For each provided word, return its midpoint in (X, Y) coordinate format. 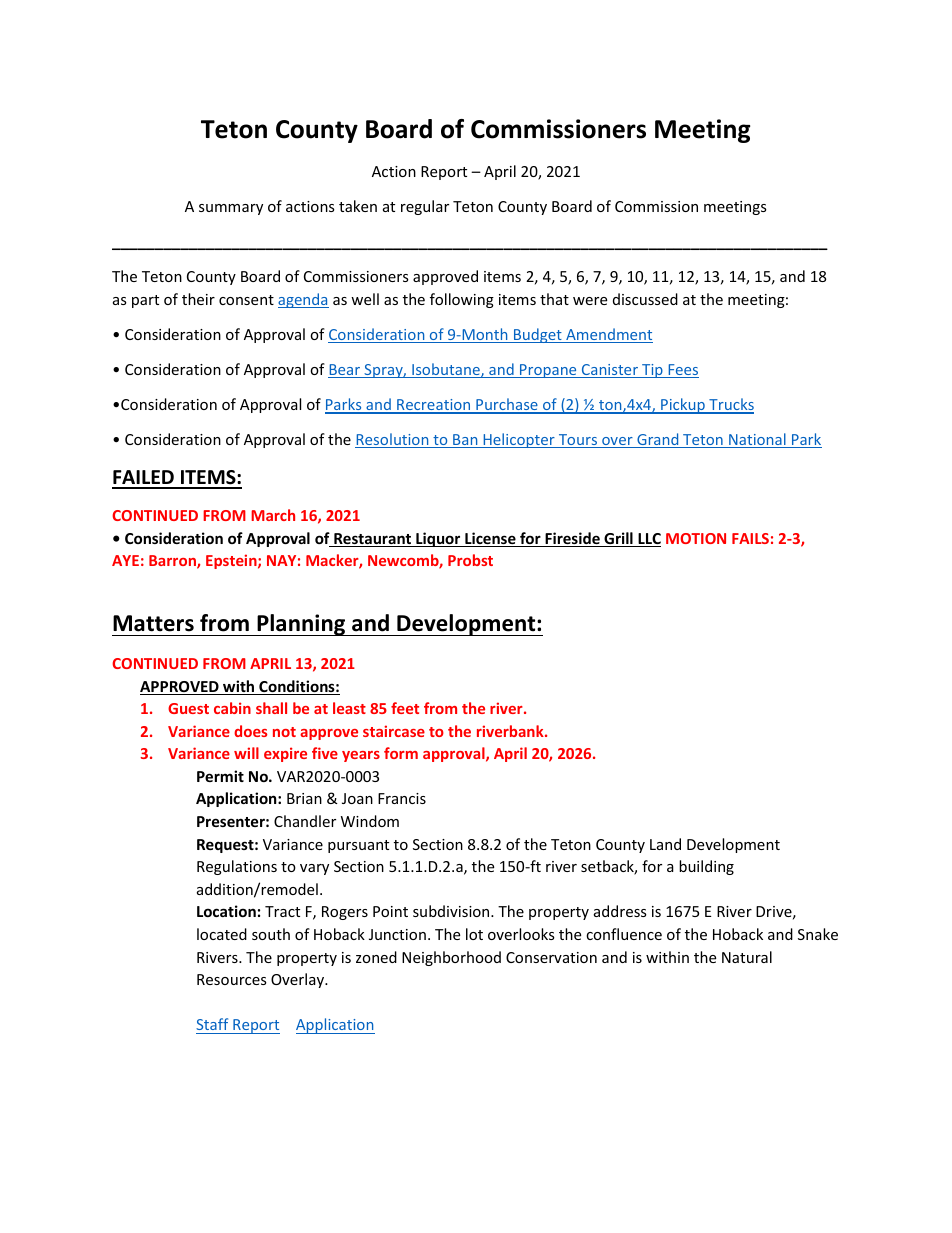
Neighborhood (451, 958)
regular (425, 207)
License (490, 539)
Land (665, 844)
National (757, 440)
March (273, 515)
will (246, 753)
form (401, 753)
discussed (645, 299)
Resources (232, 979)
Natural (747, 957)
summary (231, 209)
